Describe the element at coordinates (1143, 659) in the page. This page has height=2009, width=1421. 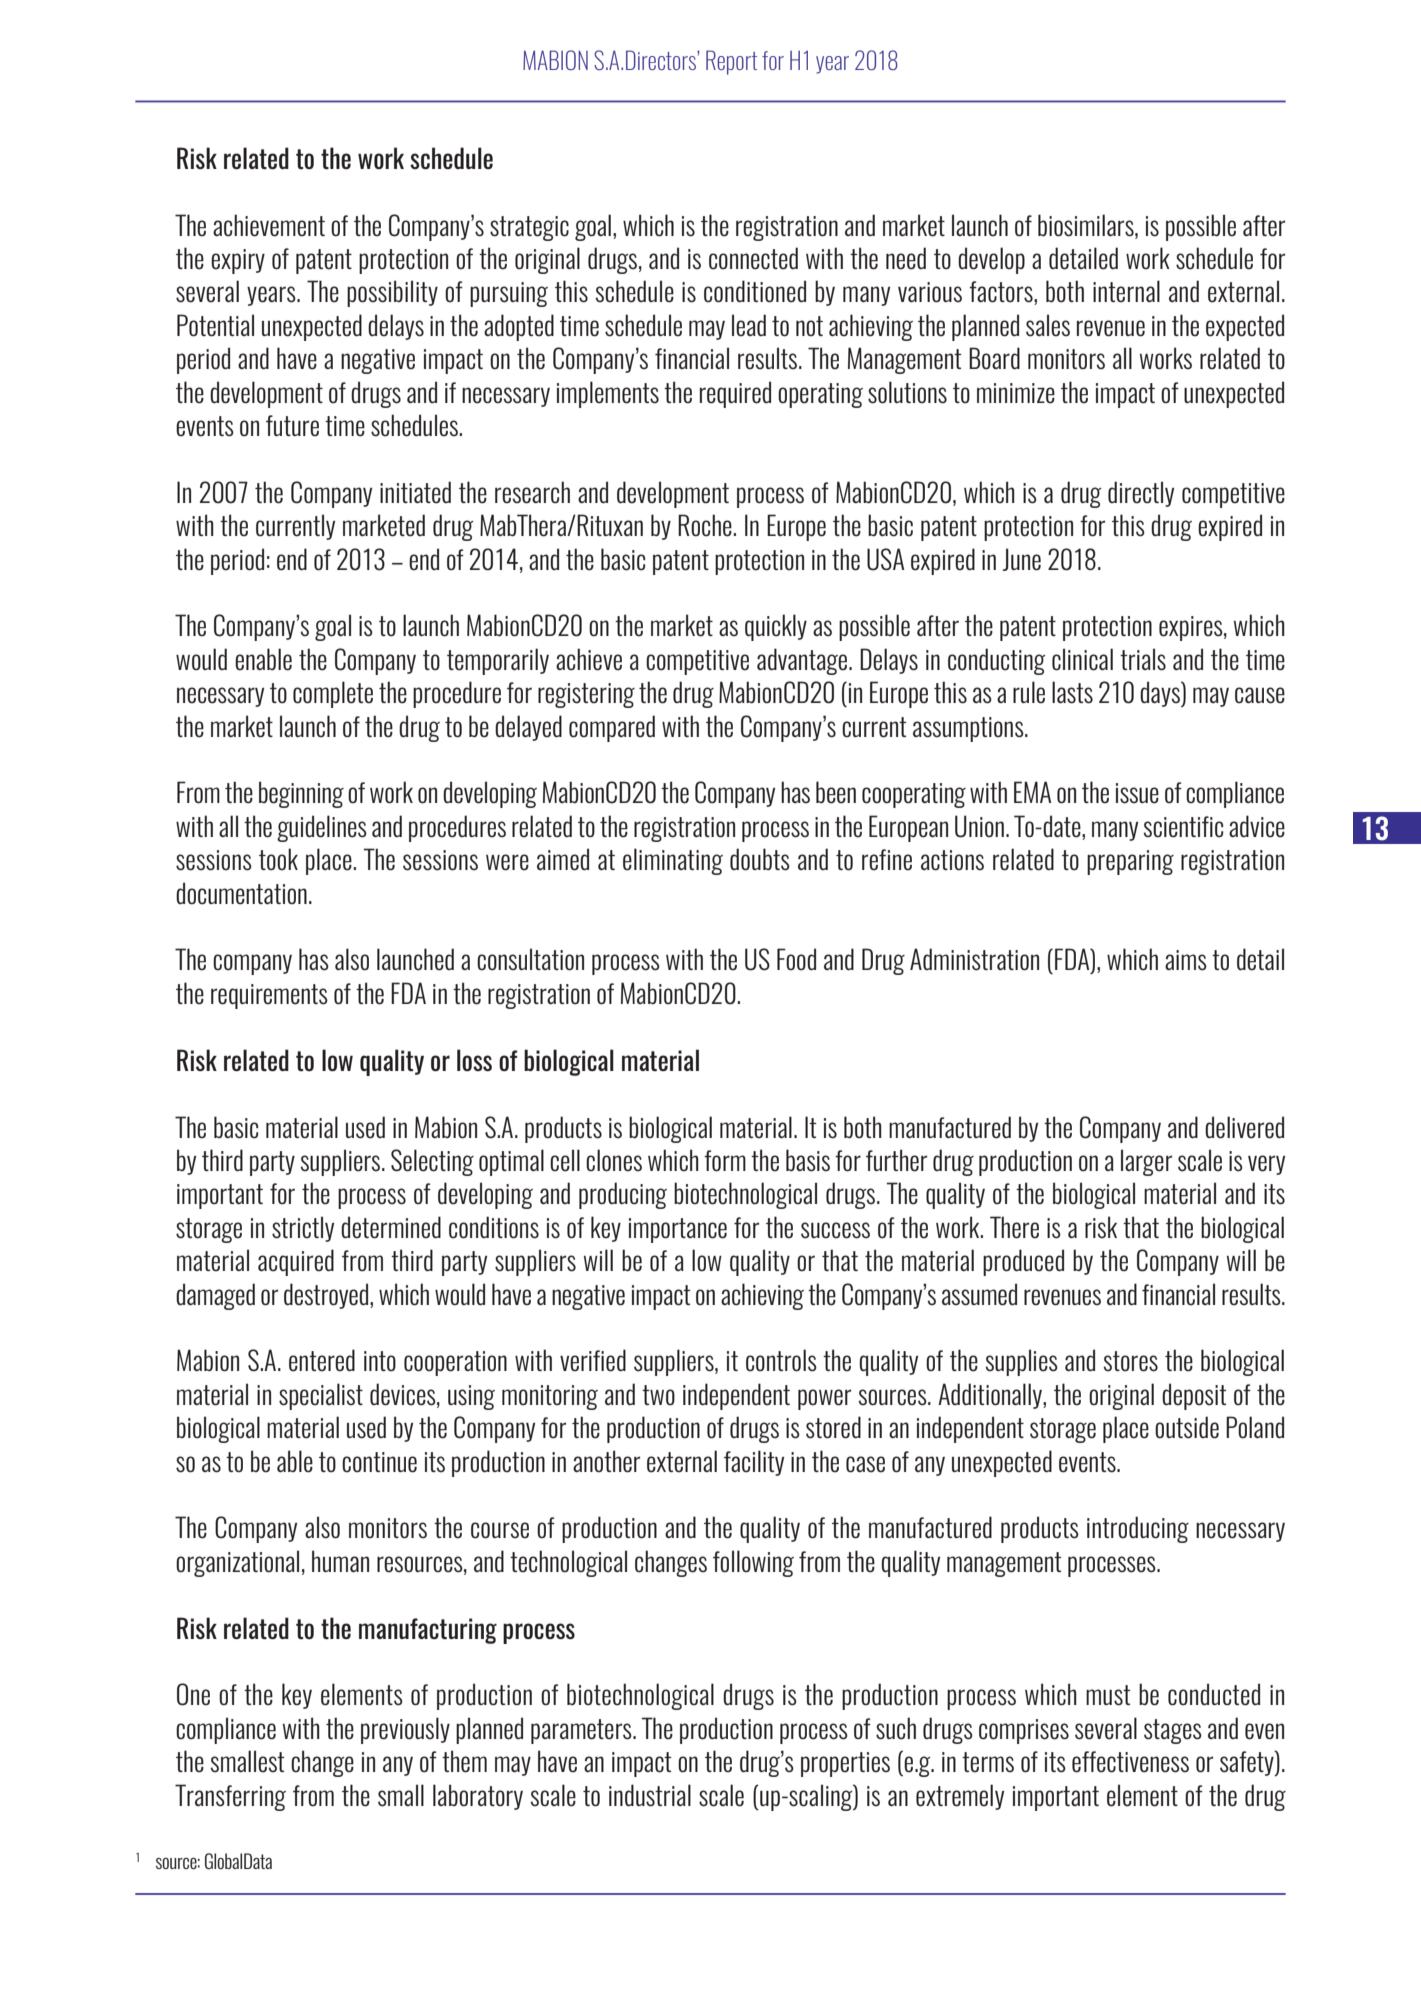
I see `trials` at that location.
